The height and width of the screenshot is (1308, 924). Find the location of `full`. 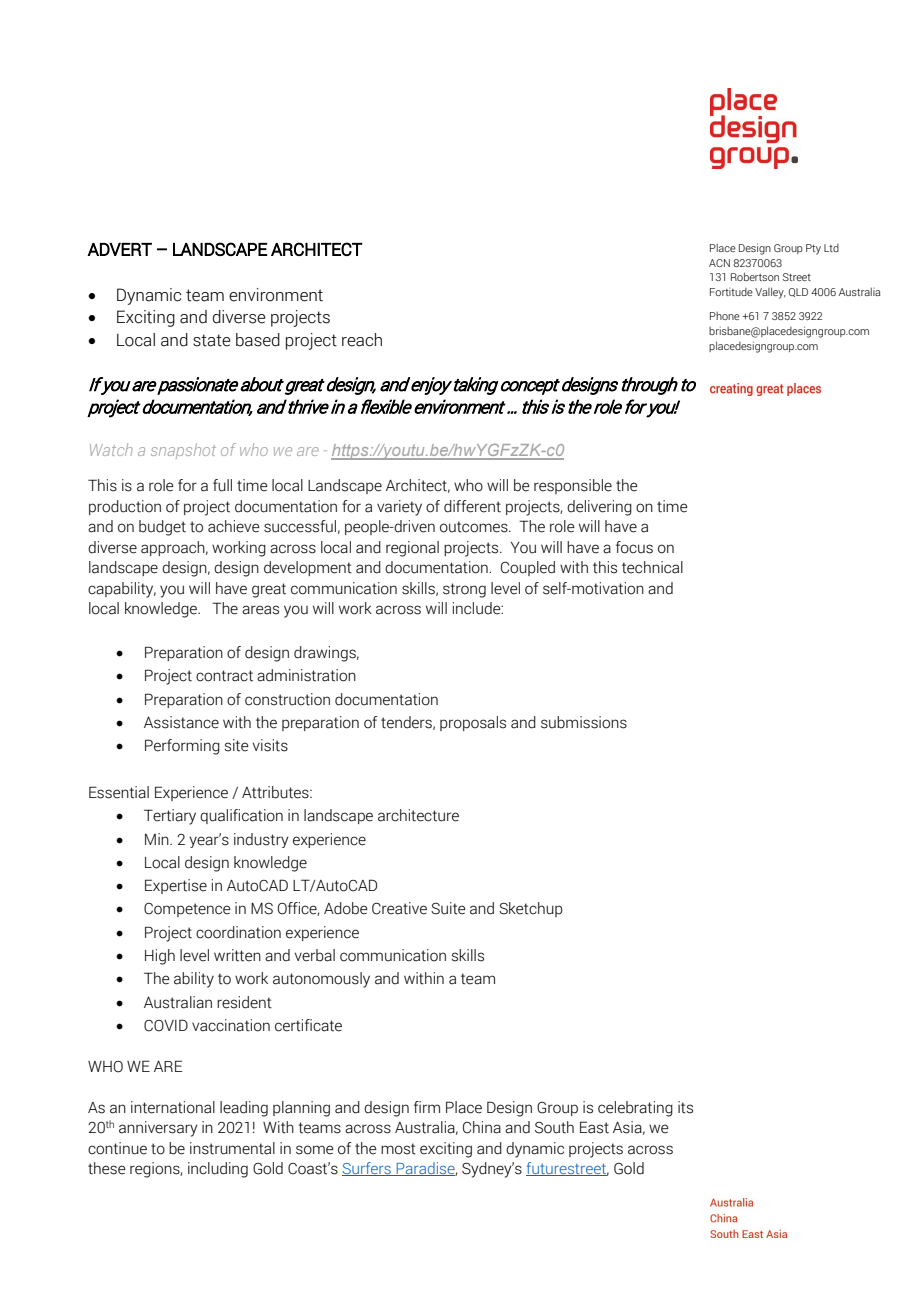

full is located at coordinates (222, 485).
